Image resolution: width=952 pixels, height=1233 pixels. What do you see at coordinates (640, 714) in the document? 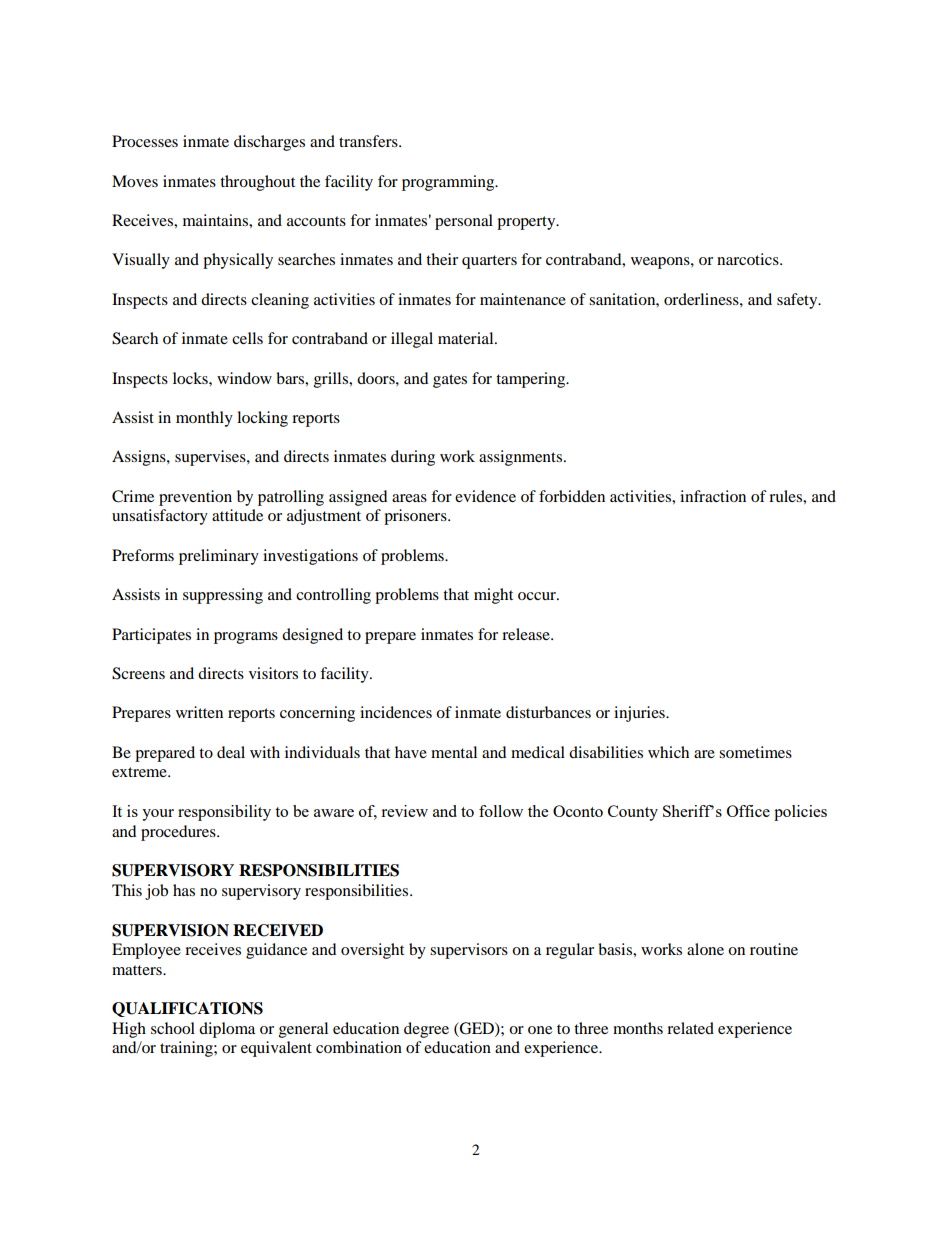
I see `injuries` at bounding box center [640, 714].
